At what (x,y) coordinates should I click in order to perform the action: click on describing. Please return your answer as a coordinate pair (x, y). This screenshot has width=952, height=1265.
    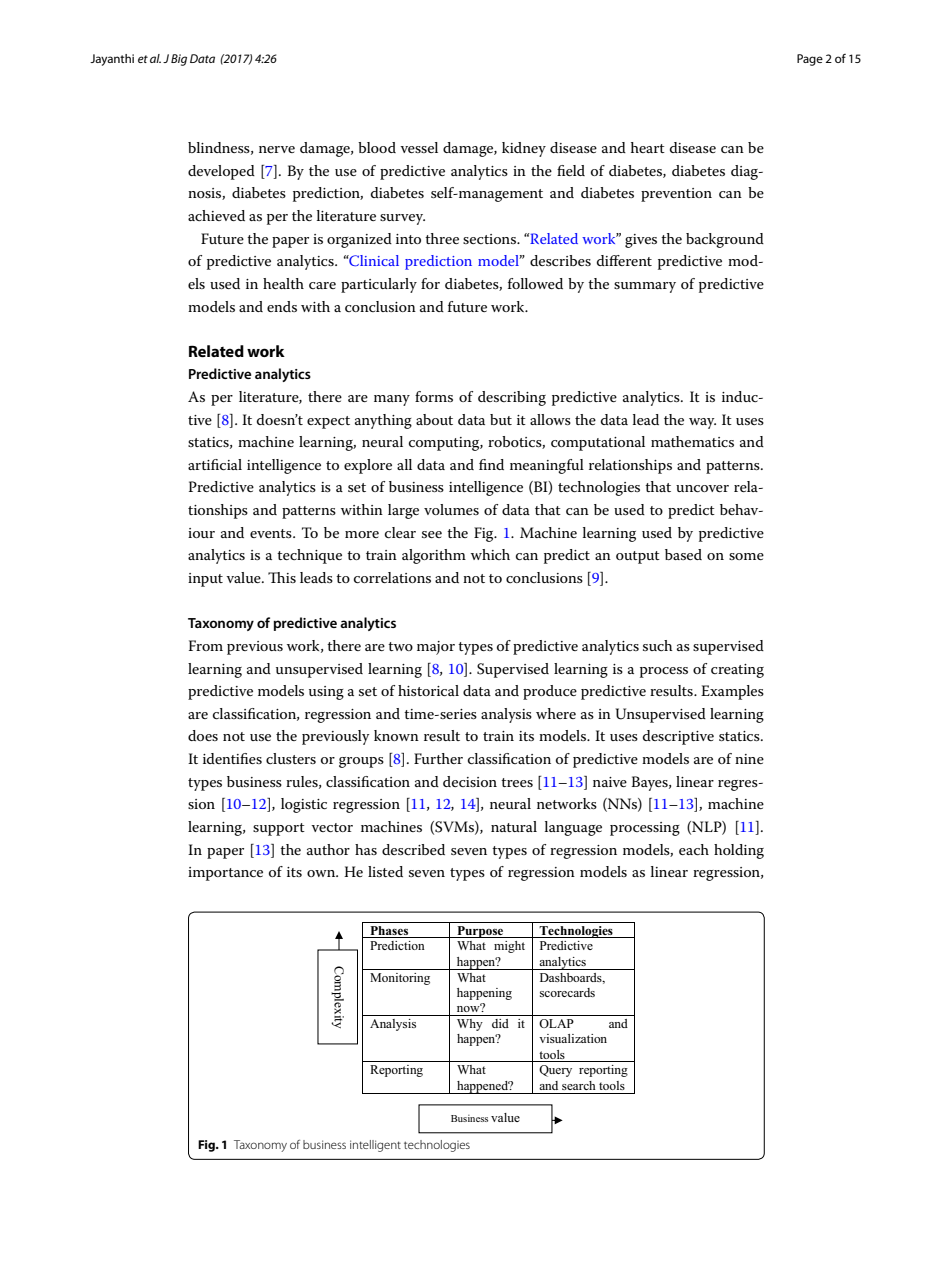
    Looking at the image, I should click on (512, 398).
